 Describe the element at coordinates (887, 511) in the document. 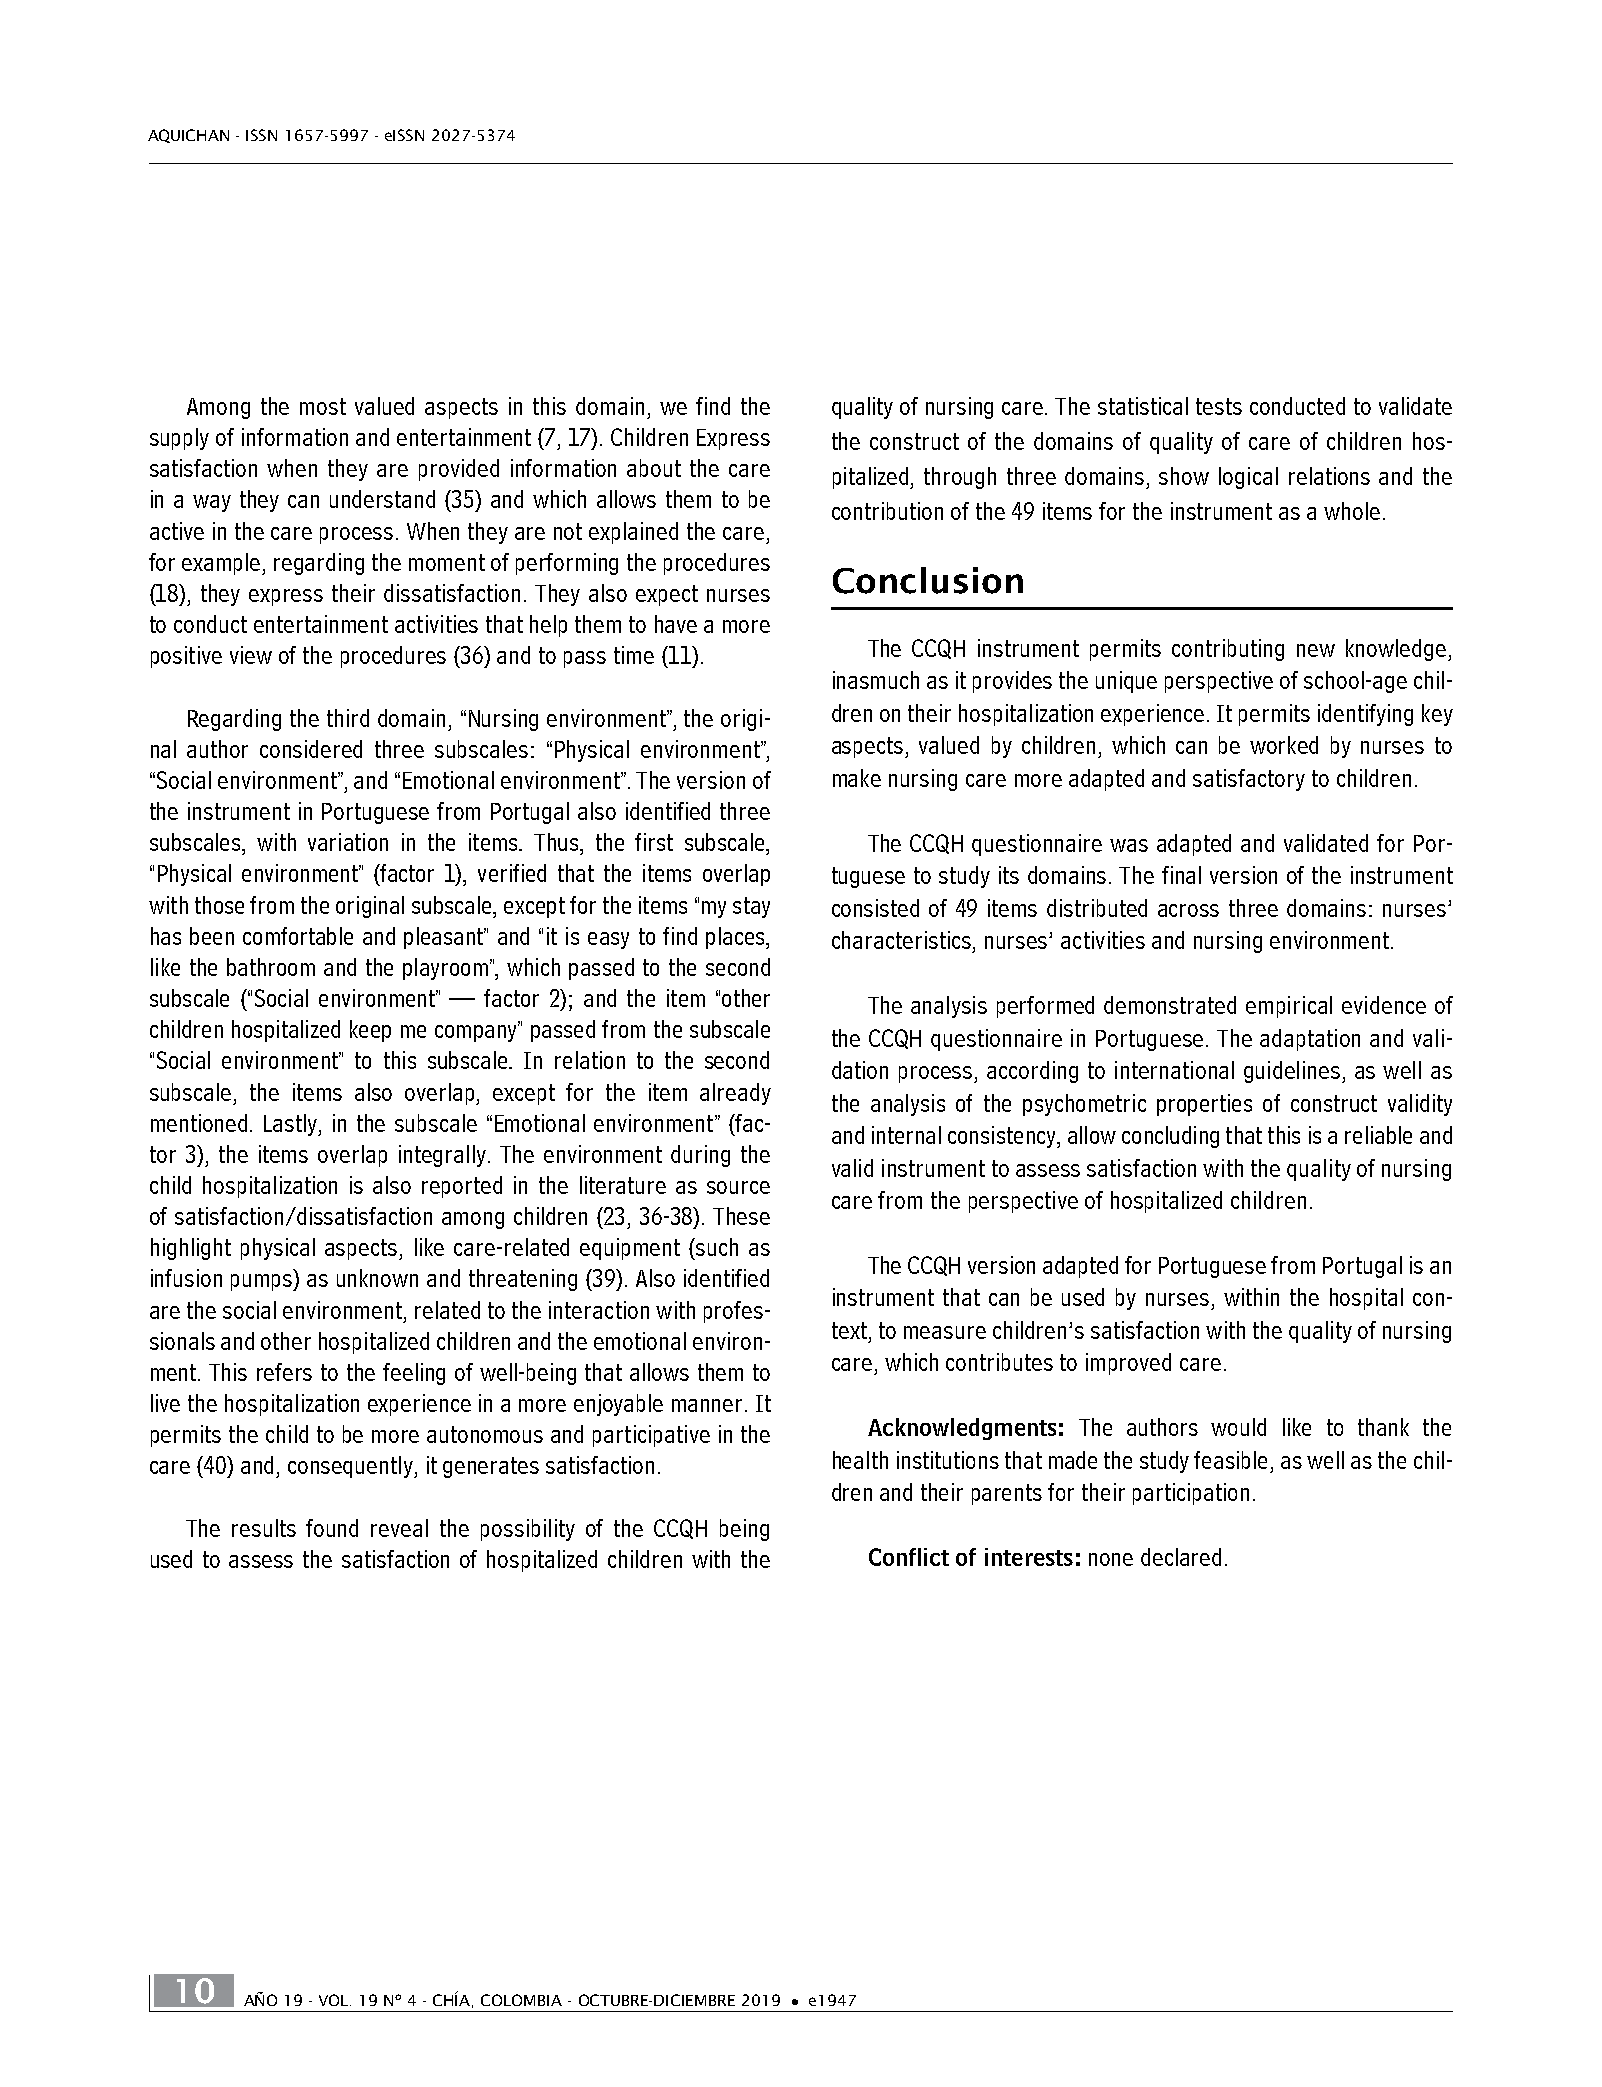

I see `contribution` at that location.
